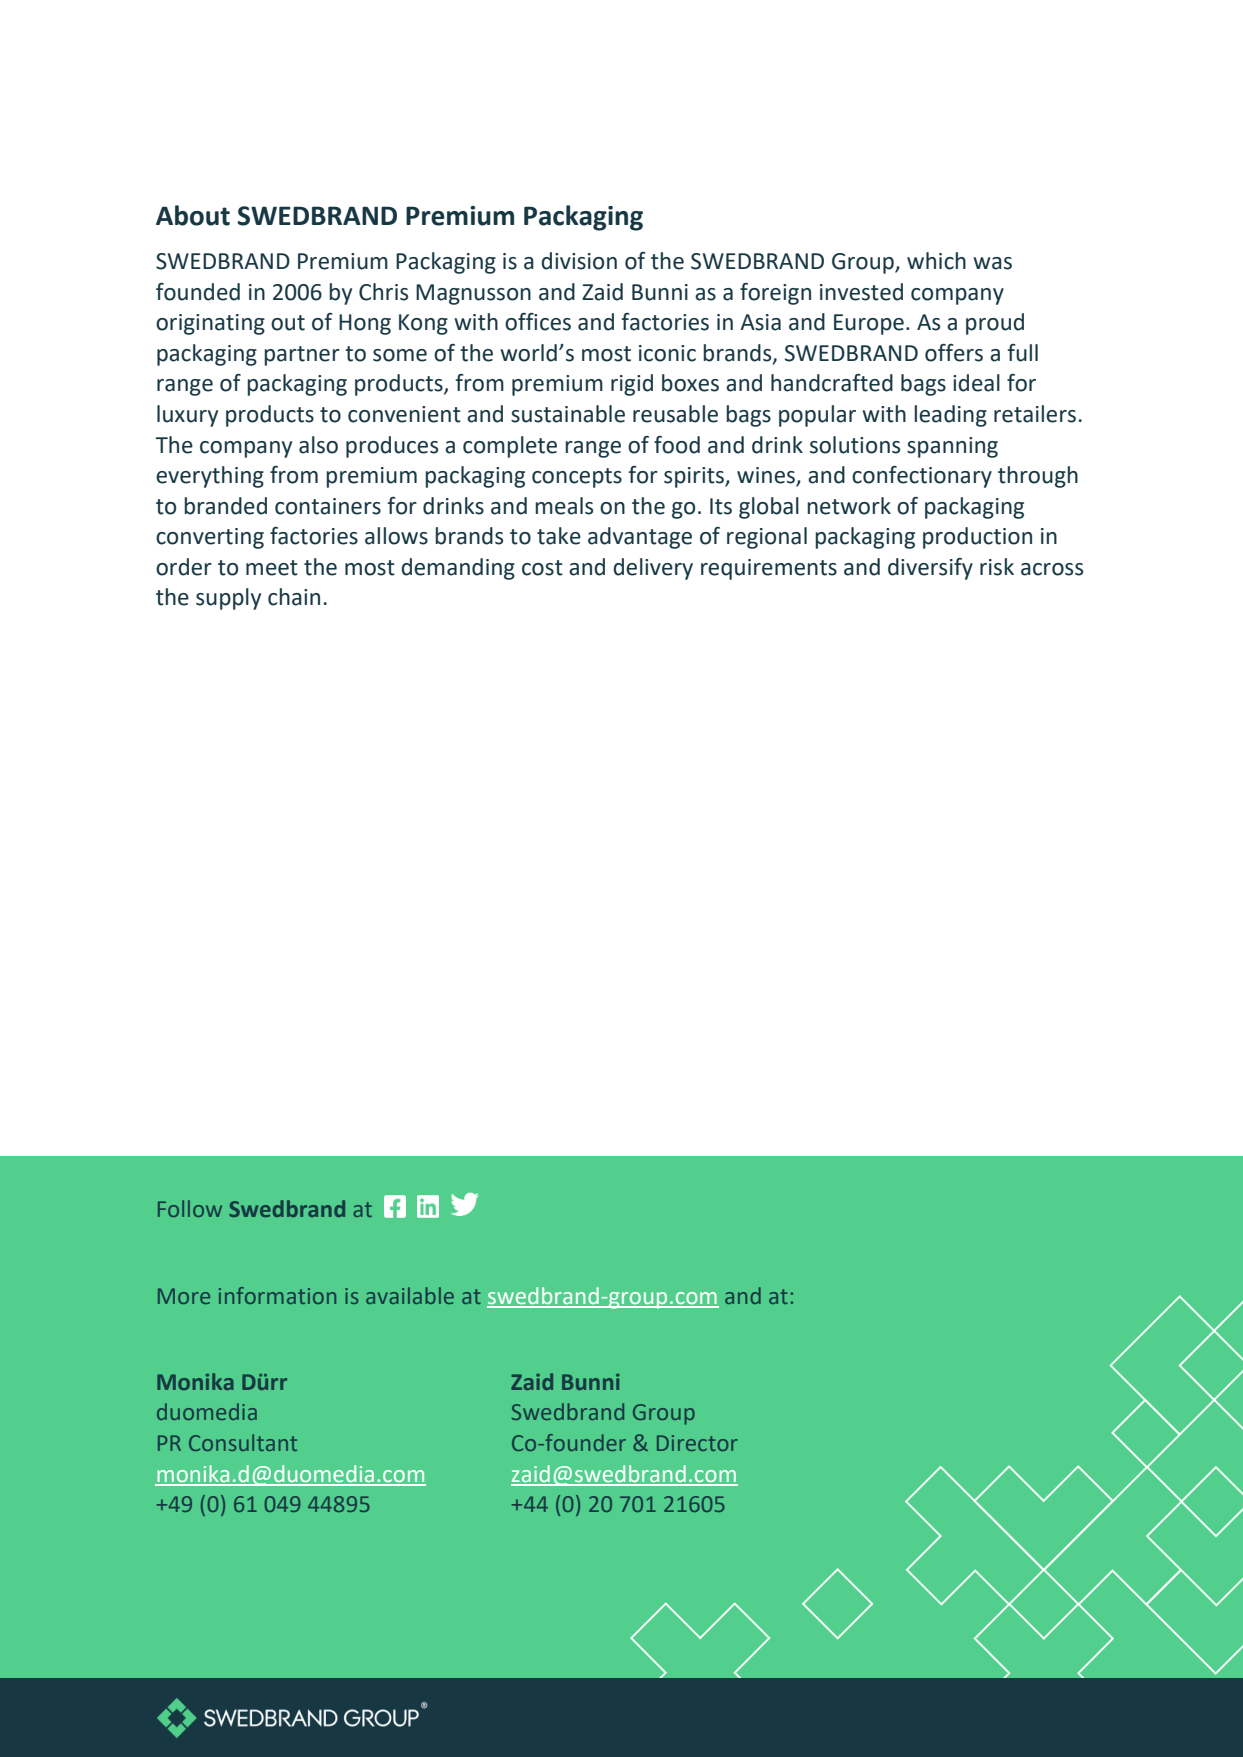 Image resolution: width=1243 pixels, height=1757 pixels. I want to click on founded, so click(198, 292).
